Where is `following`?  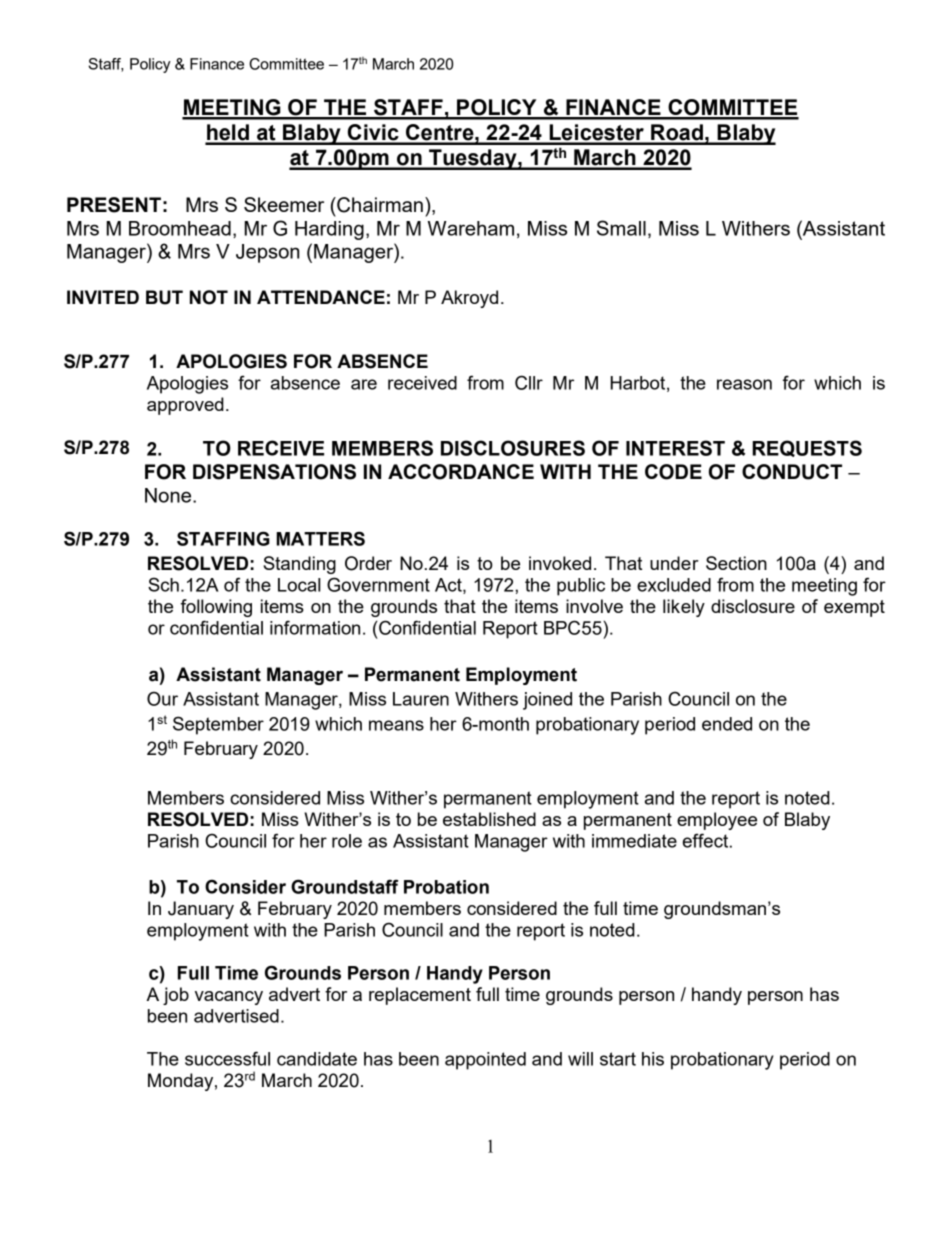
following is located at coordinates (216, 608).
